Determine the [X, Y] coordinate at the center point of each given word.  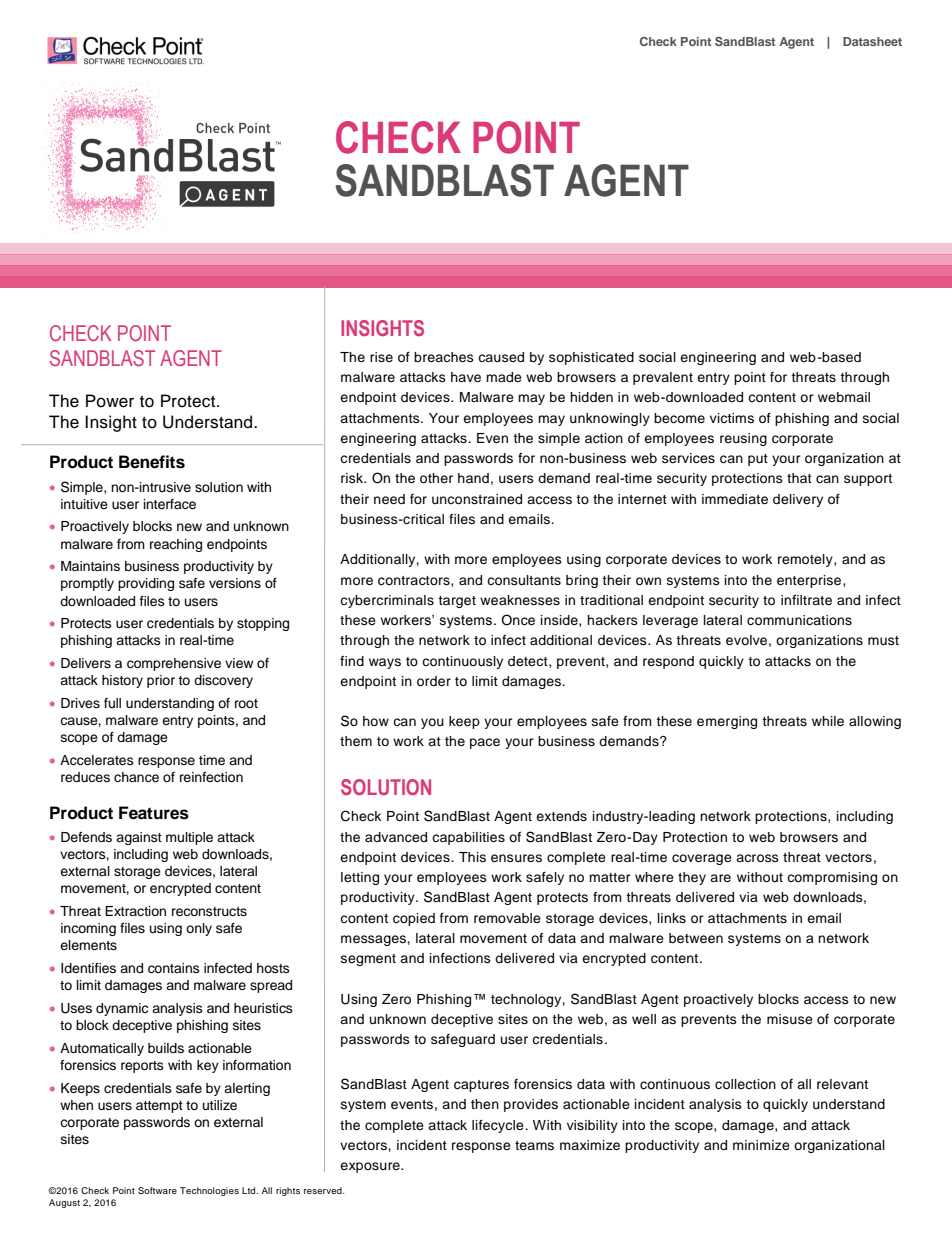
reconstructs [209, 911]
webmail [844, 397]
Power [110, 401]
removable [507, 918]
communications [799, 620]
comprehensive [174, 664]
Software [157, 1190]
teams [534, 1145]
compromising [832, 878]
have [466, 377]
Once [518, 620]
